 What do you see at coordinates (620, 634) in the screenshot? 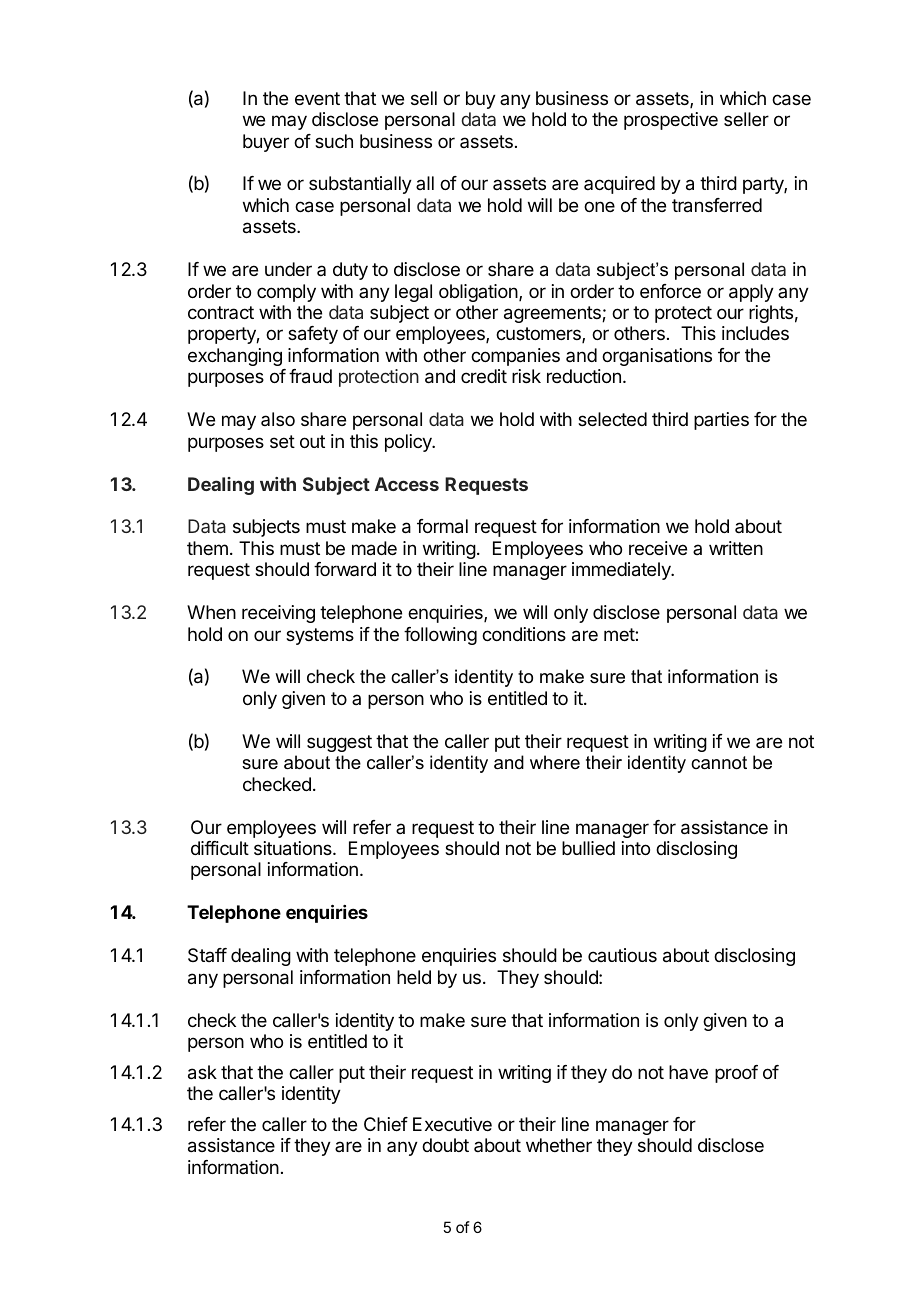
I see `met` at bounding box center [620, 634].
